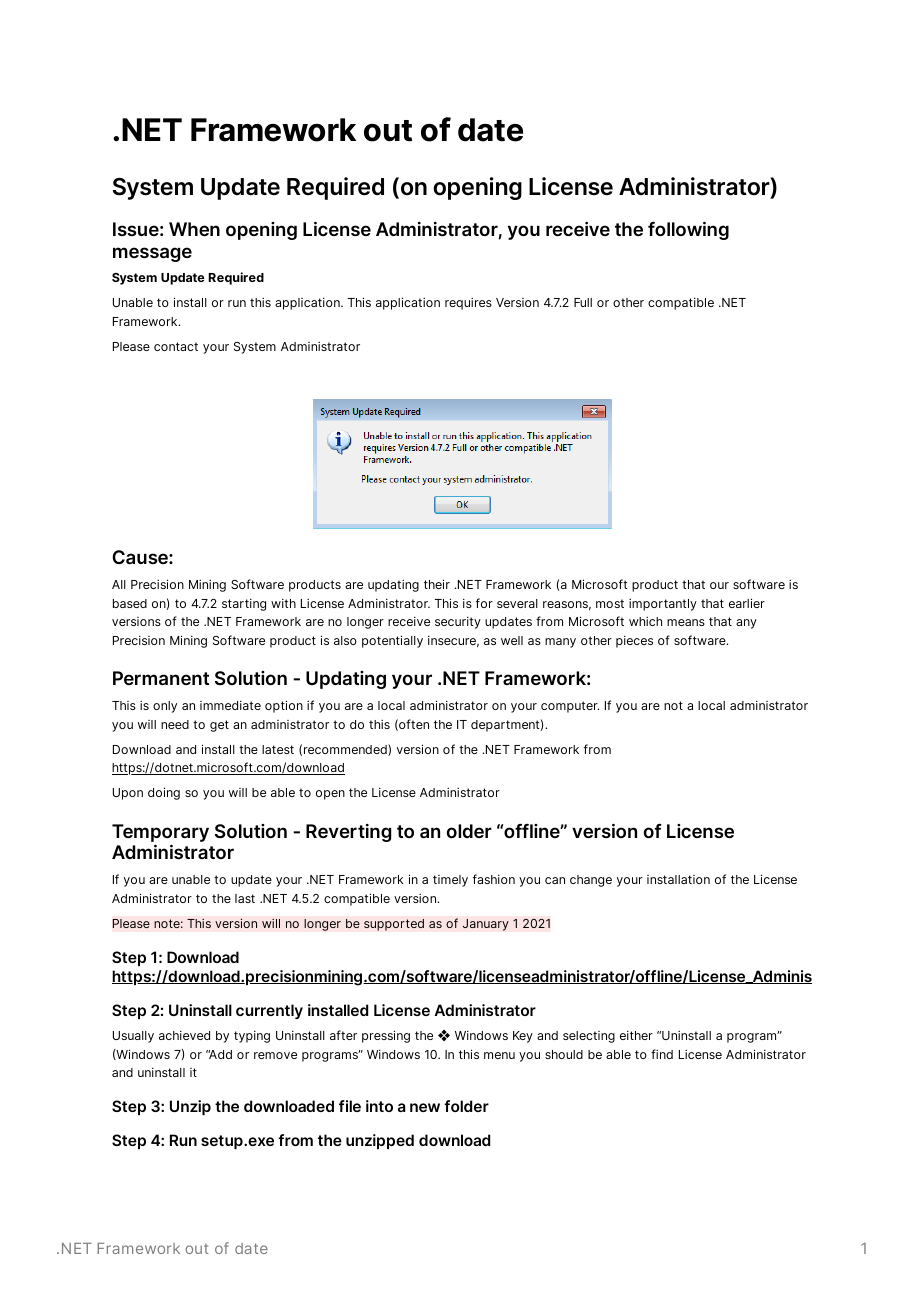 Image resolution: width=924 pixels, height=1308 pixels. What do you see at coordinates (425, 1107) in the screenshot?
I see `new` at bounding box center [425, 1107].
